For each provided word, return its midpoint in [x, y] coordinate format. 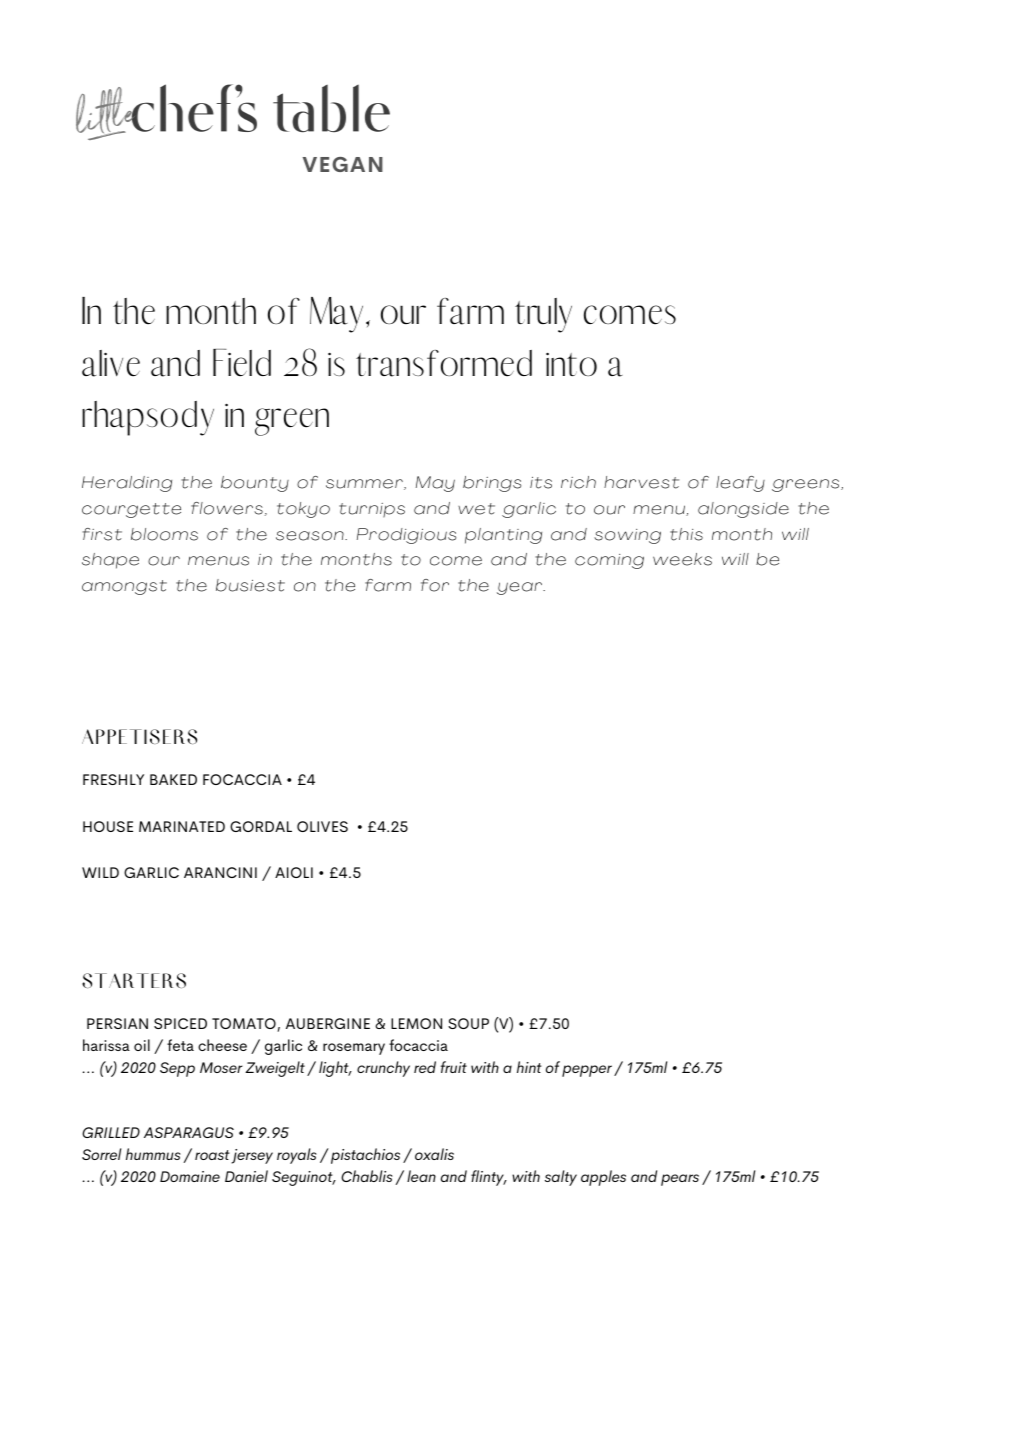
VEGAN [343, 164]
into [571, 364]
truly [543, 315]
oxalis [434, 1154]
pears [680, 1180]
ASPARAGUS [189, 1132]
